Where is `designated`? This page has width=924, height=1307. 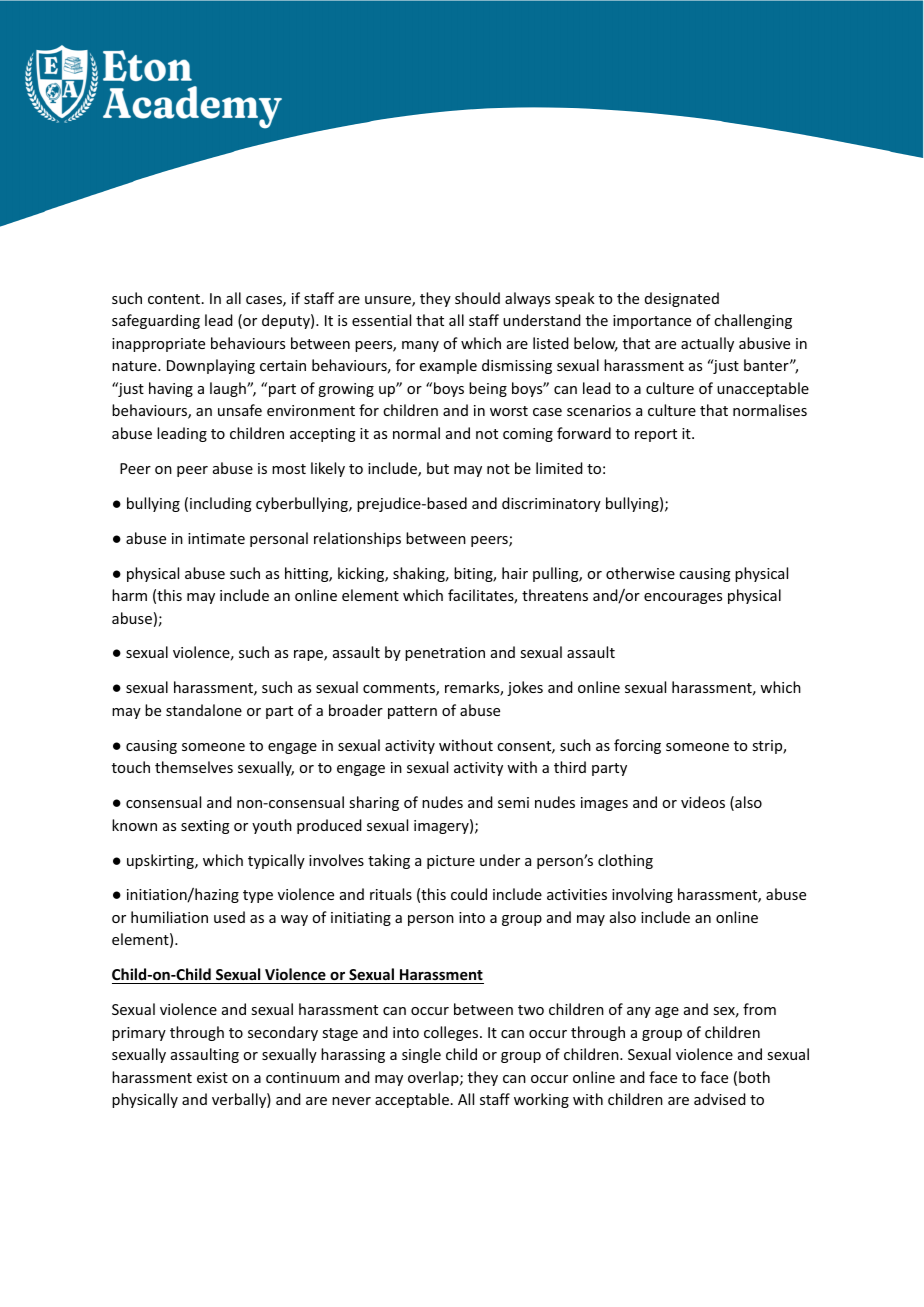 designated is located at coordinates (682, 299).
